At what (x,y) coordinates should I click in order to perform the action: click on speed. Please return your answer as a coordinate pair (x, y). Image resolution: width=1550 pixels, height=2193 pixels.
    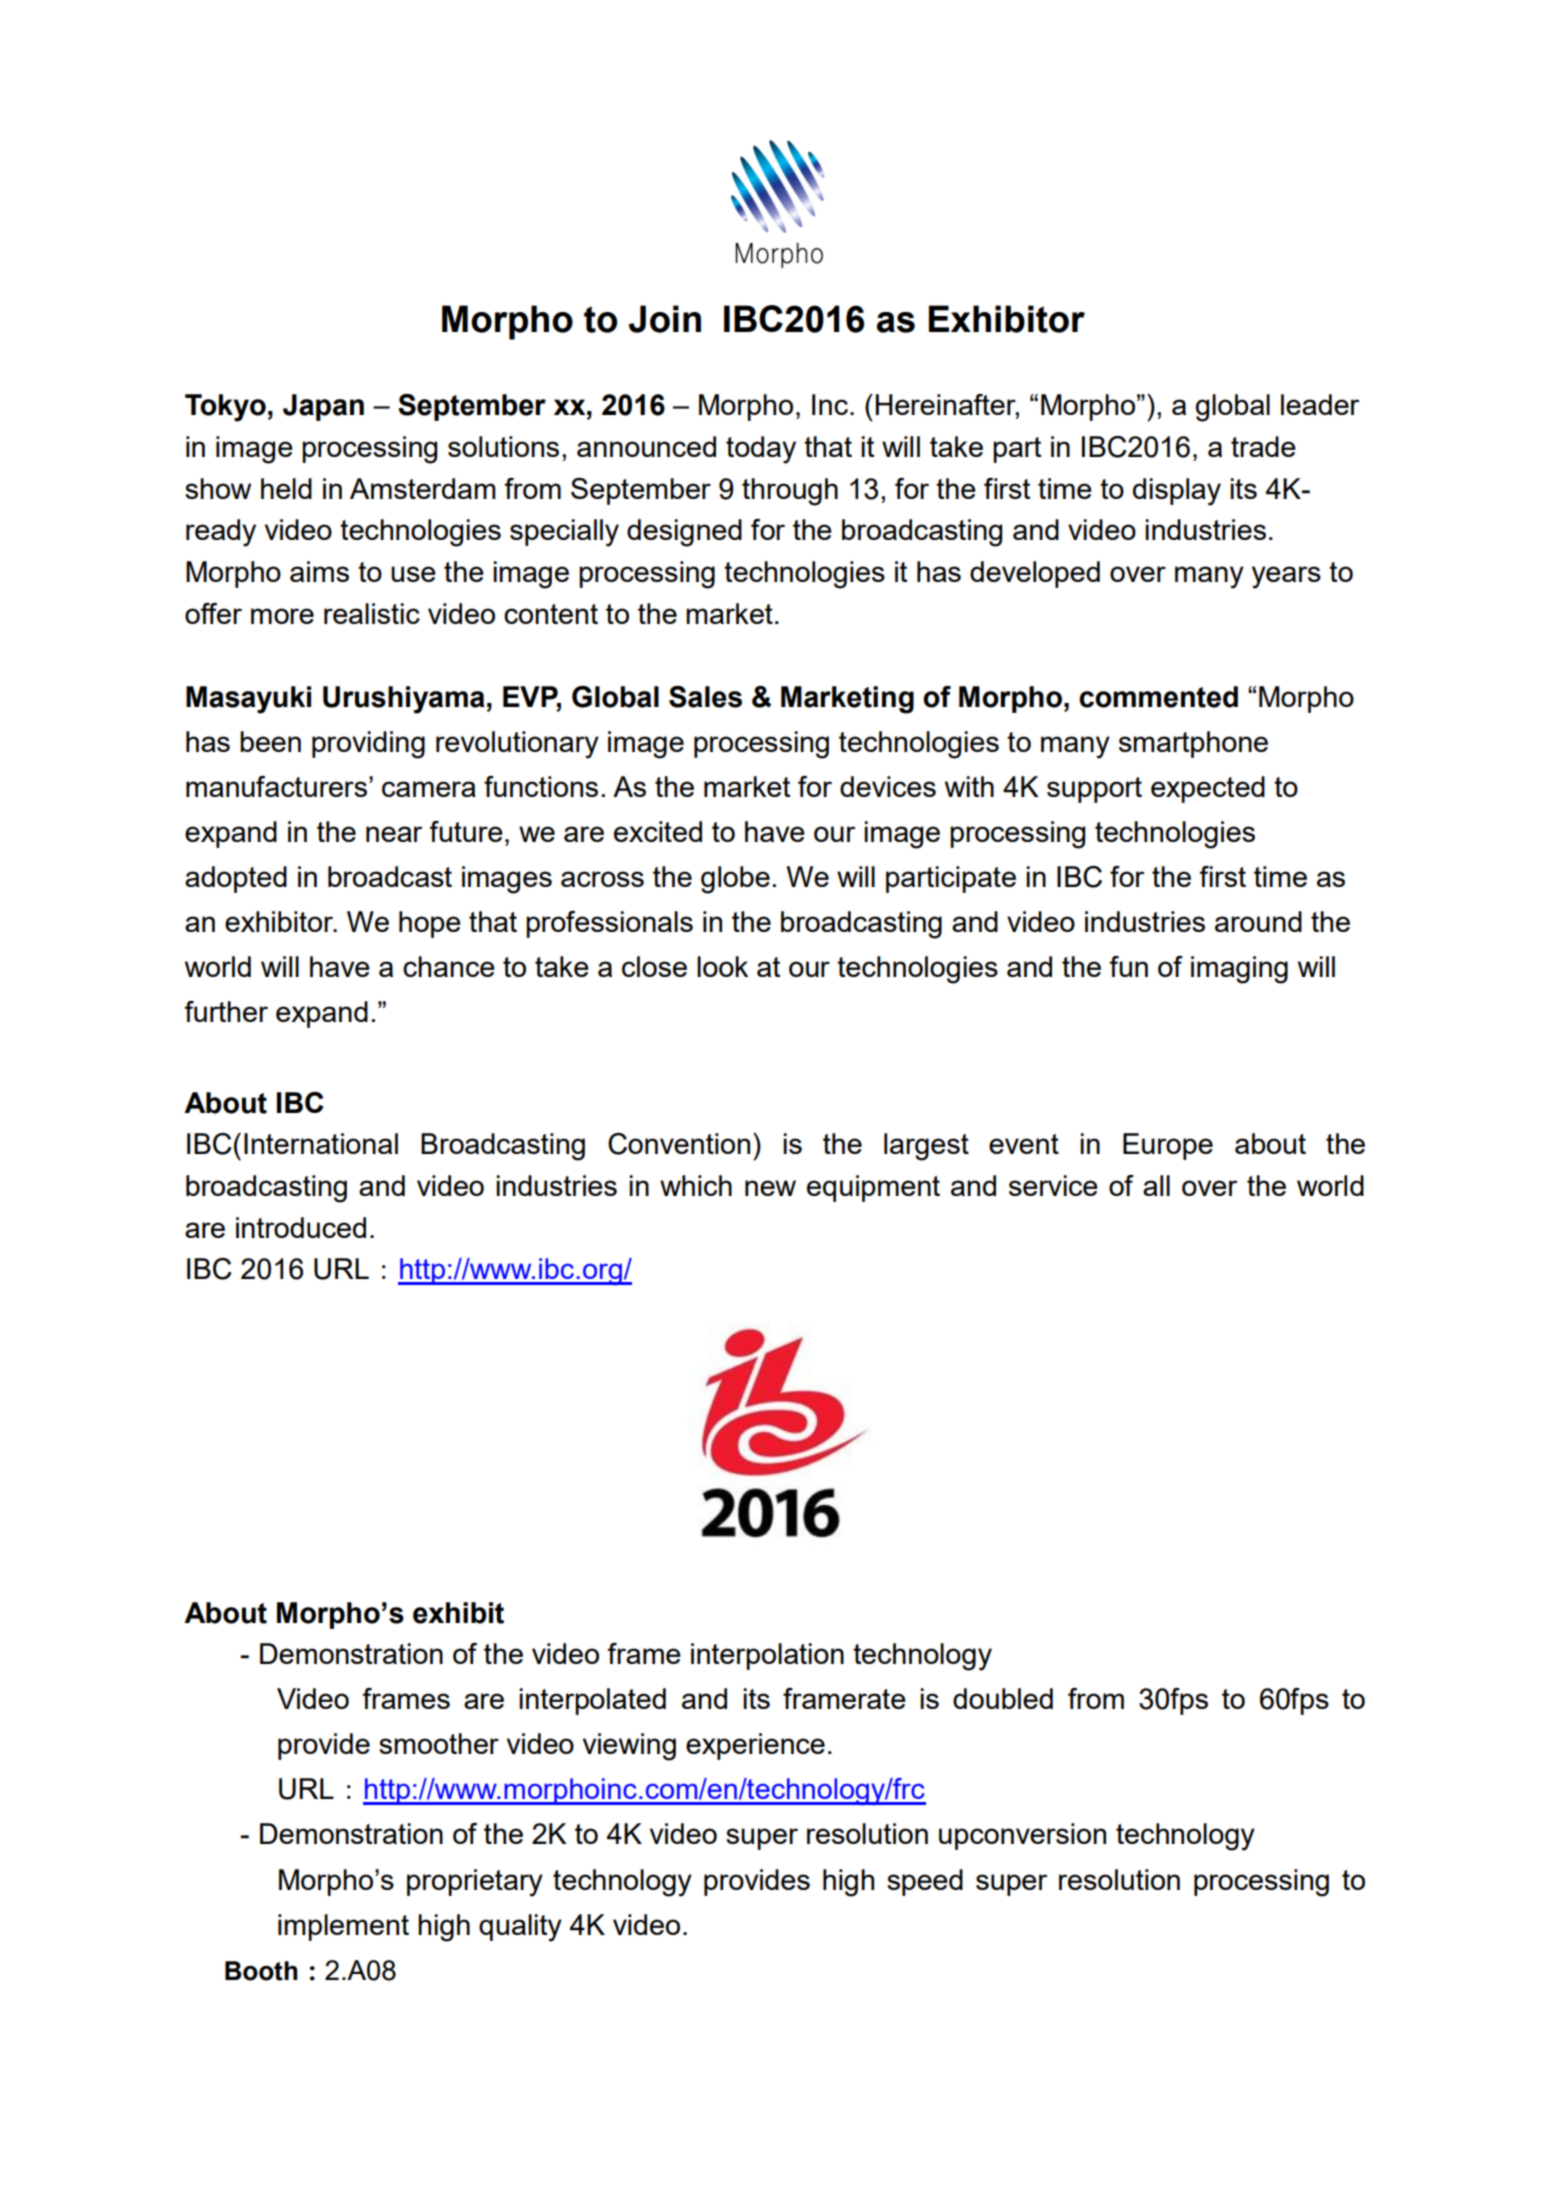
    Looking at the image, I should click on (925, 1882).
